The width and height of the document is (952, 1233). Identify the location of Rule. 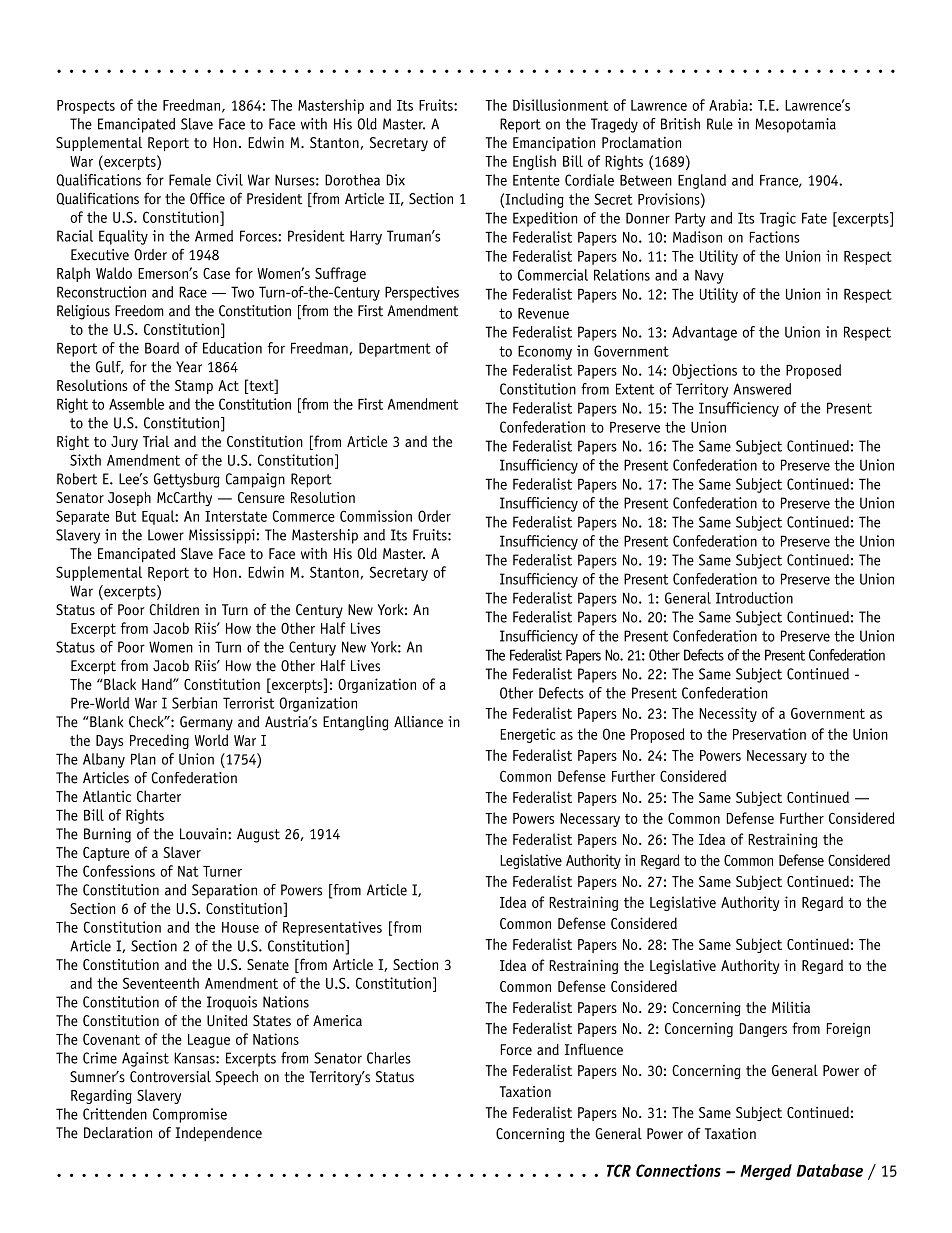
(720, 124).
